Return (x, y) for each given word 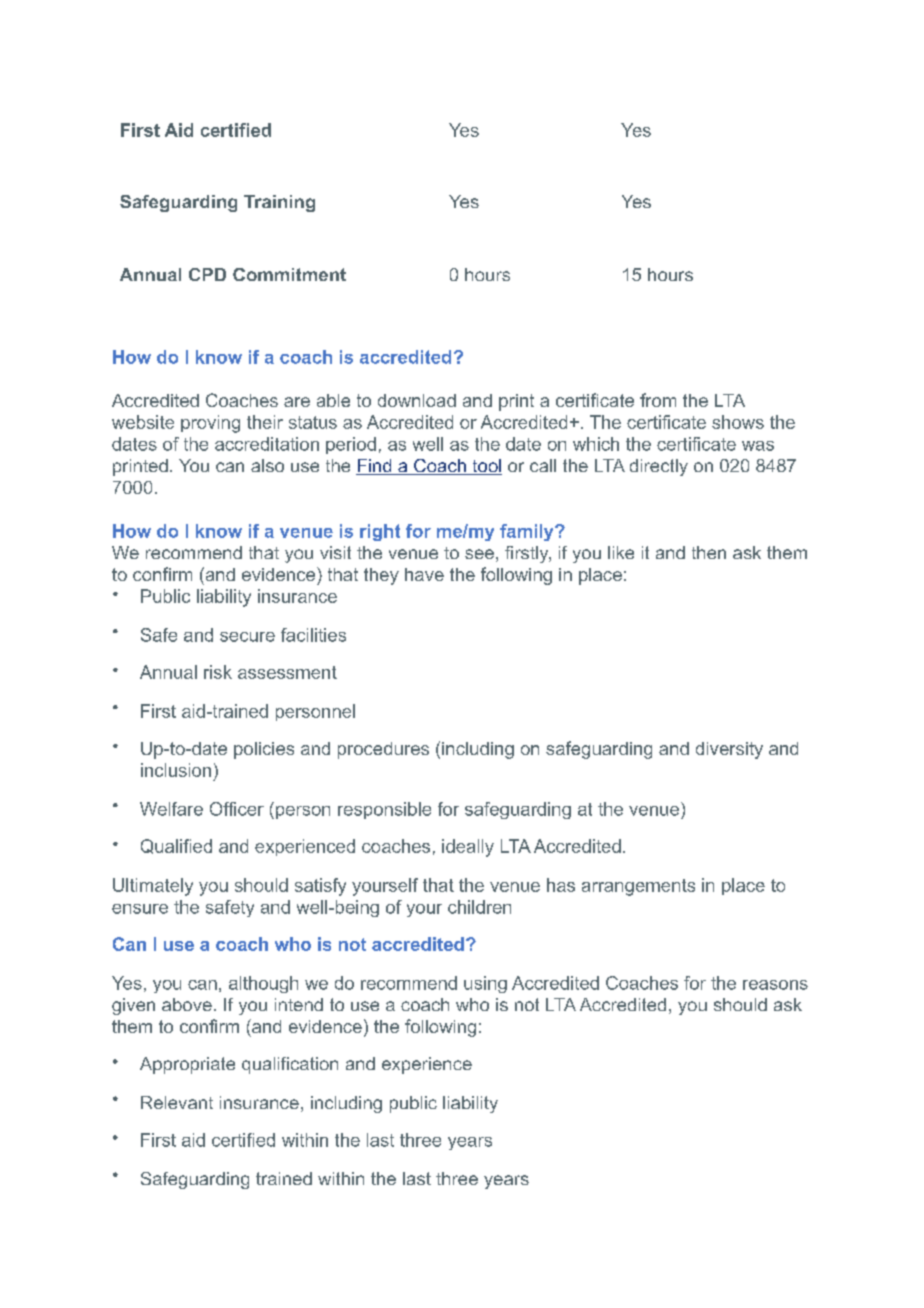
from (658, 400)
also (267, 465)
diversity (729, 750)
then (709, 552)
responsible (384, 810)
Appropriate (187, 1065)
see (479, 554)
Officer (237, 809)
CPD (207, 274)
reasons (775, 985)
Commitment (289, 274)
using (485, 984)
